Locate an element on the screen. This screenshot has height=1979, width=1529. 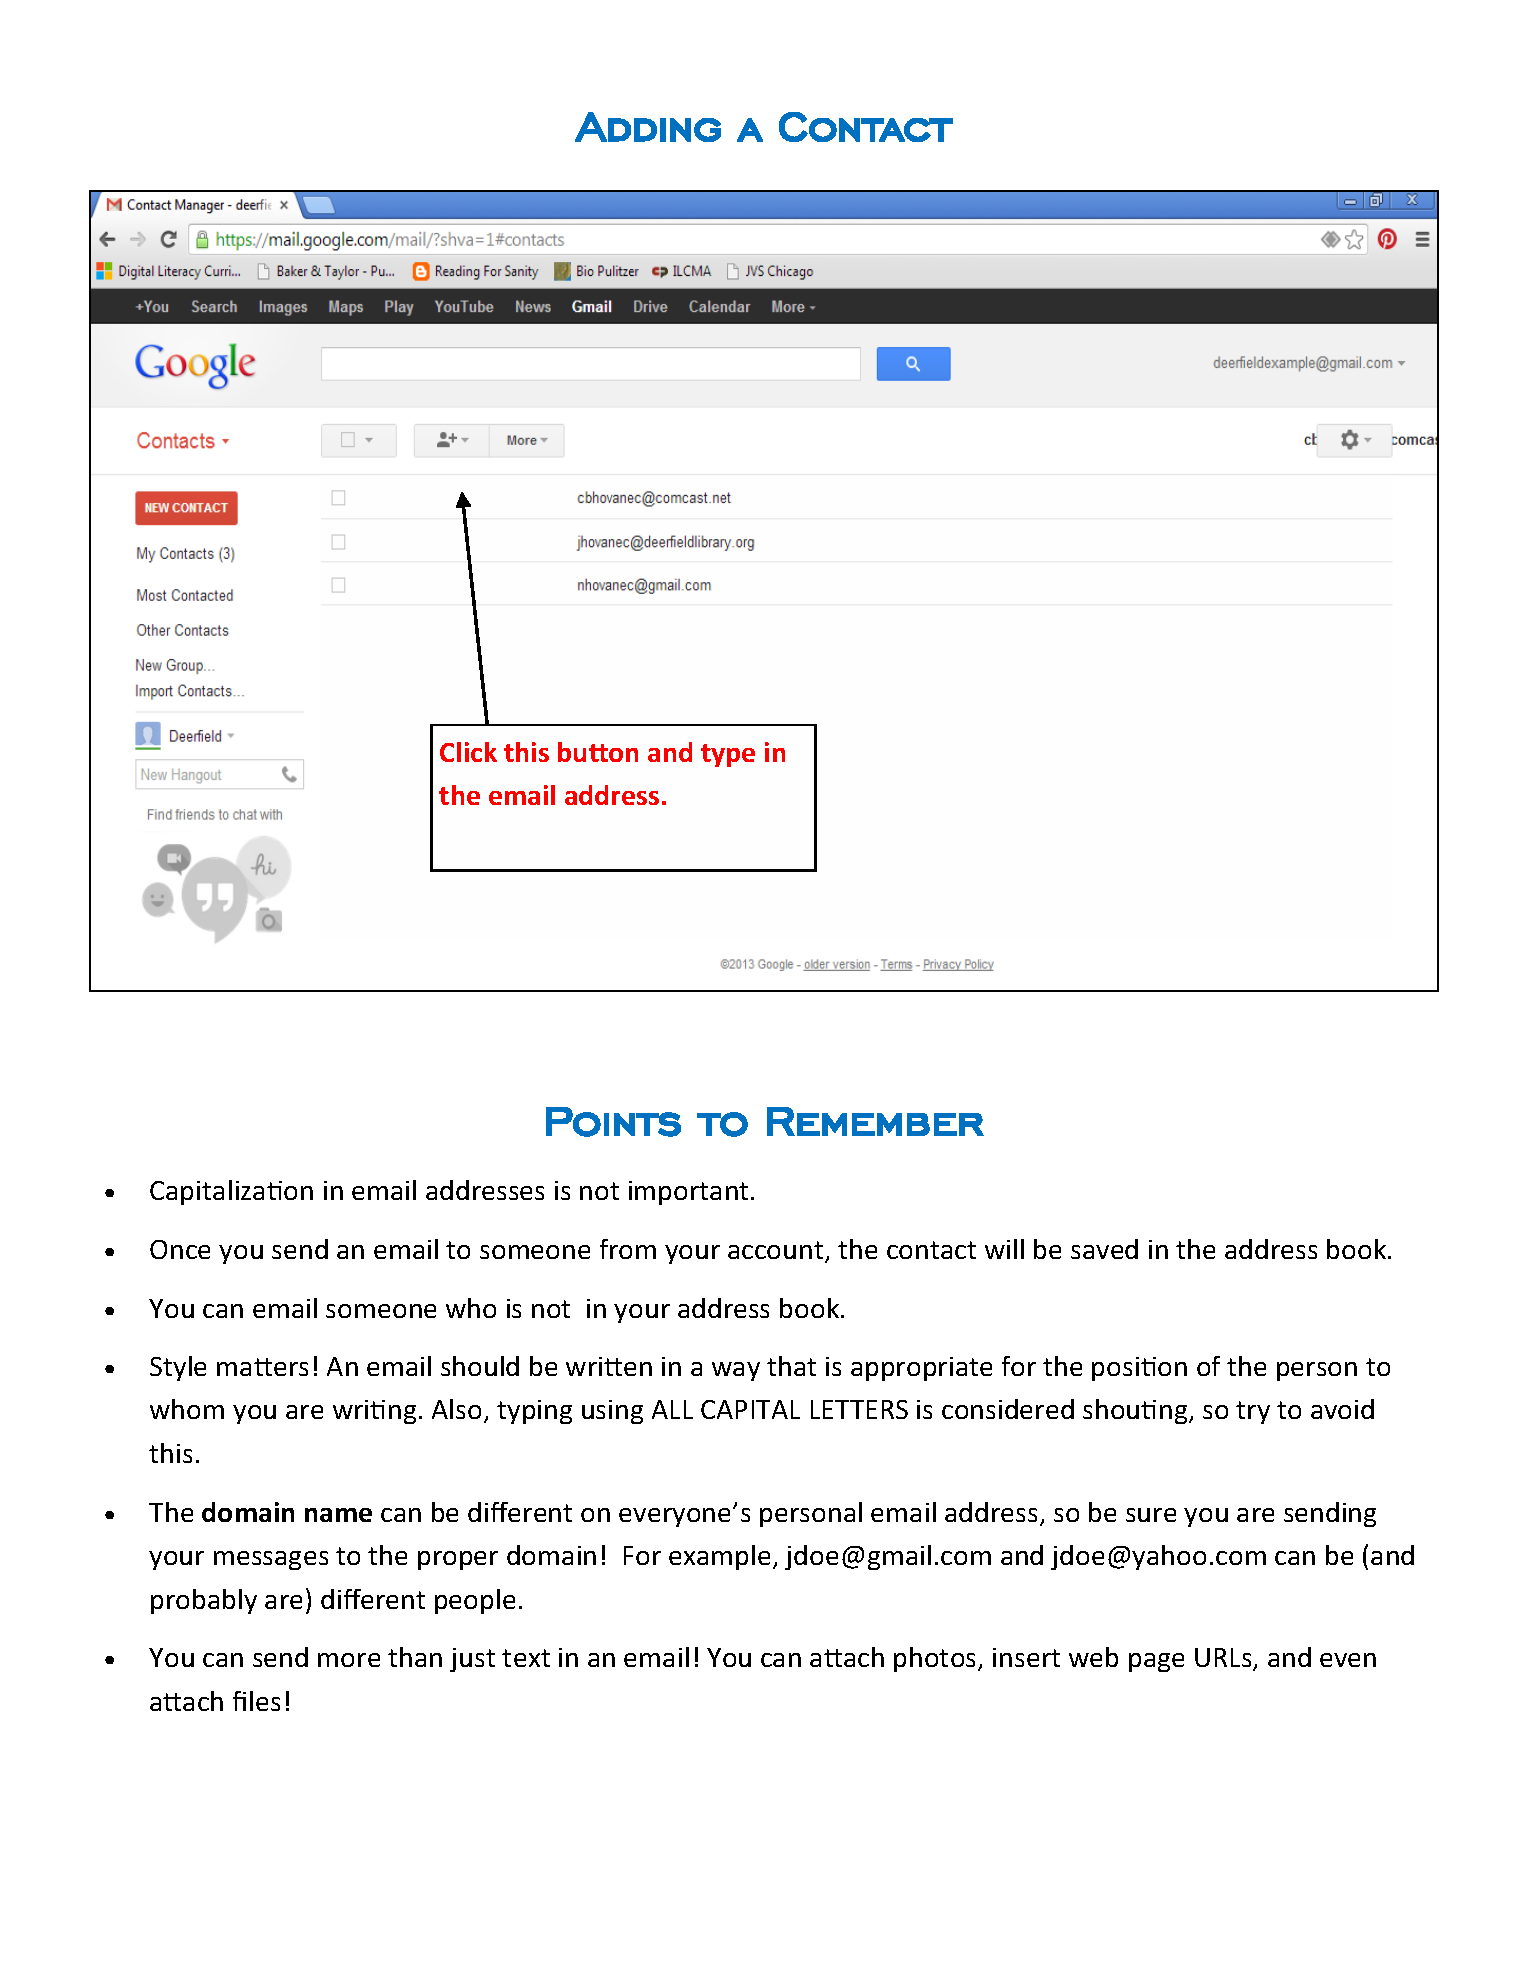
Remember is located at coordinates (875, 1121).
